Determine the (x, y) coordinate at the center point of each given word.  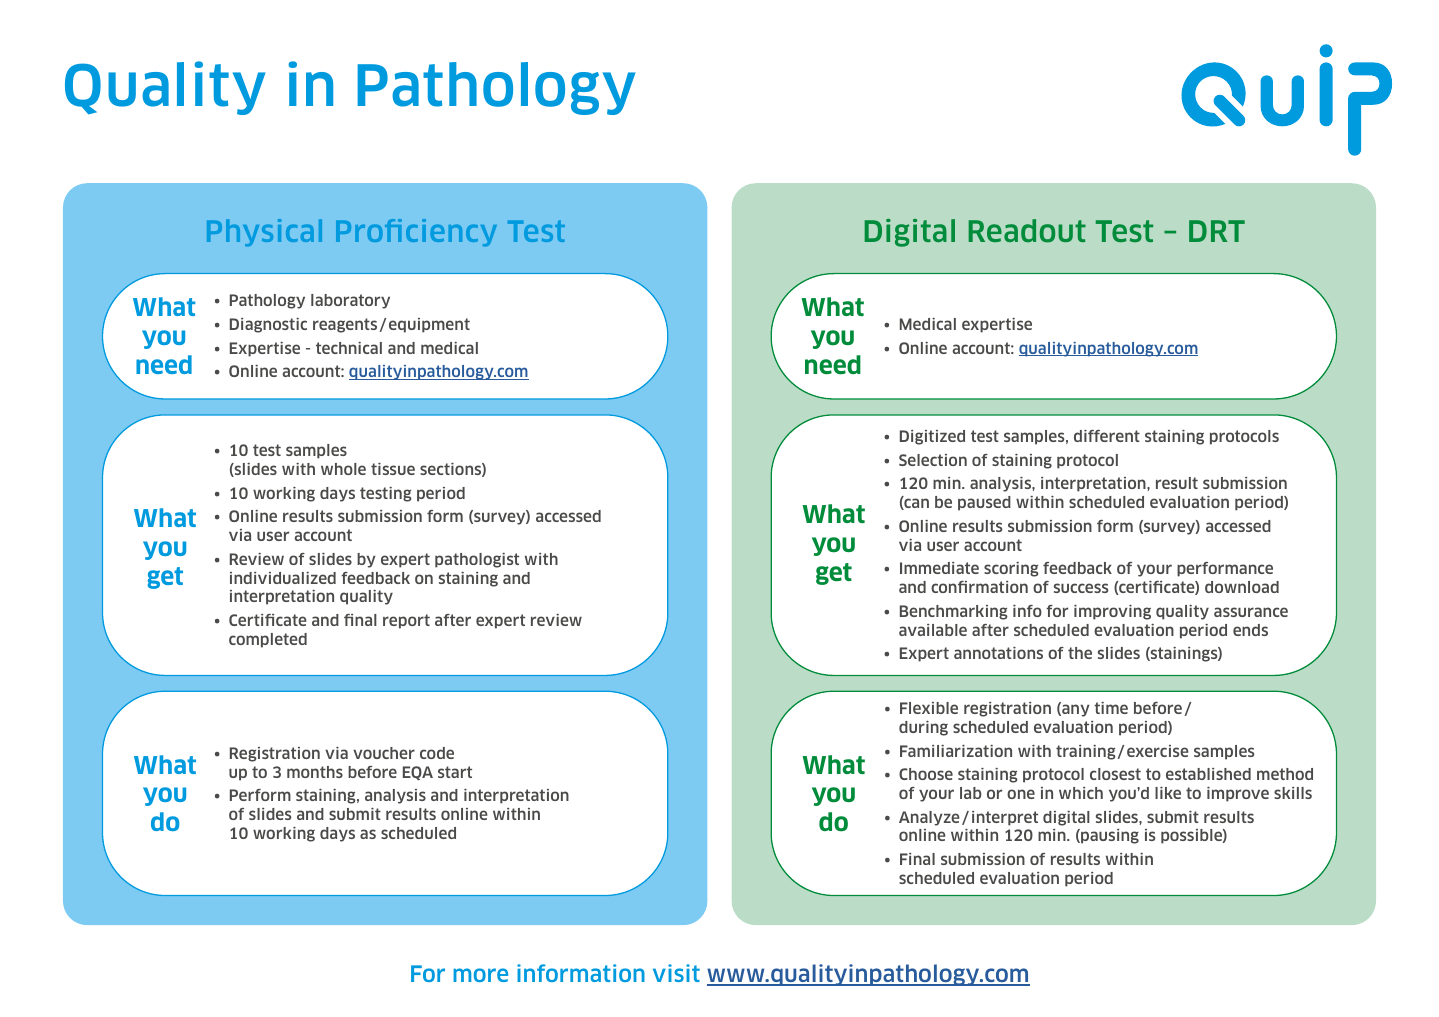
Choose (926, 774)
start (455, 772)
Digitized (932, 437)
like (1168, 793)
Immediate (939, 568)
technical (349, 348)
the (1080, 653)
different (1107, 436)
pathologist (477, 560)
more (480, 975)
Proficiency (416, 232)
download (1242, 587)
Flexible (929, 708)
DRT (1217, 231)
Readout (1027, 231)
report (406, 621)
